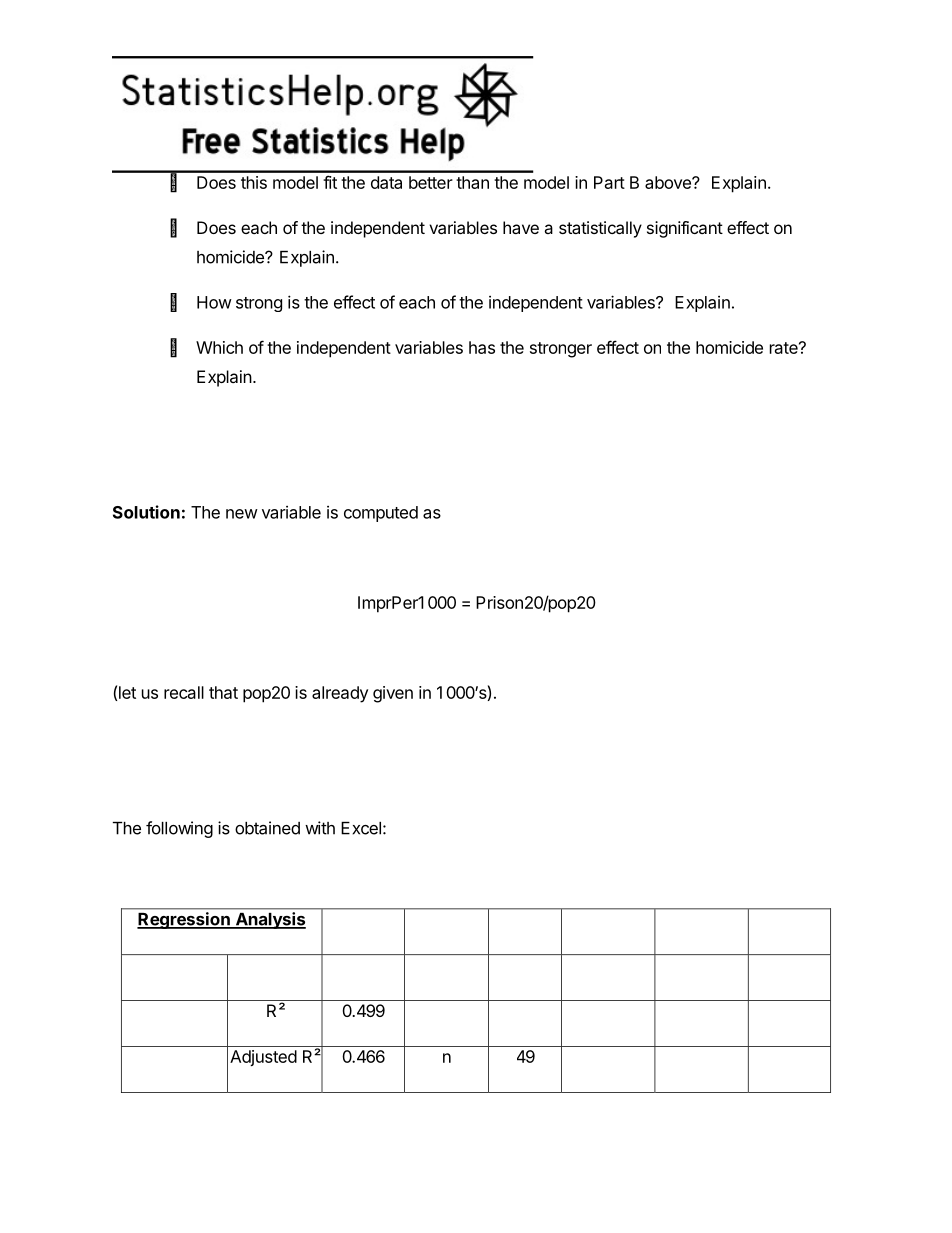 This page has width=952, height=1233. I want to click on computed, so click(381, 514).
